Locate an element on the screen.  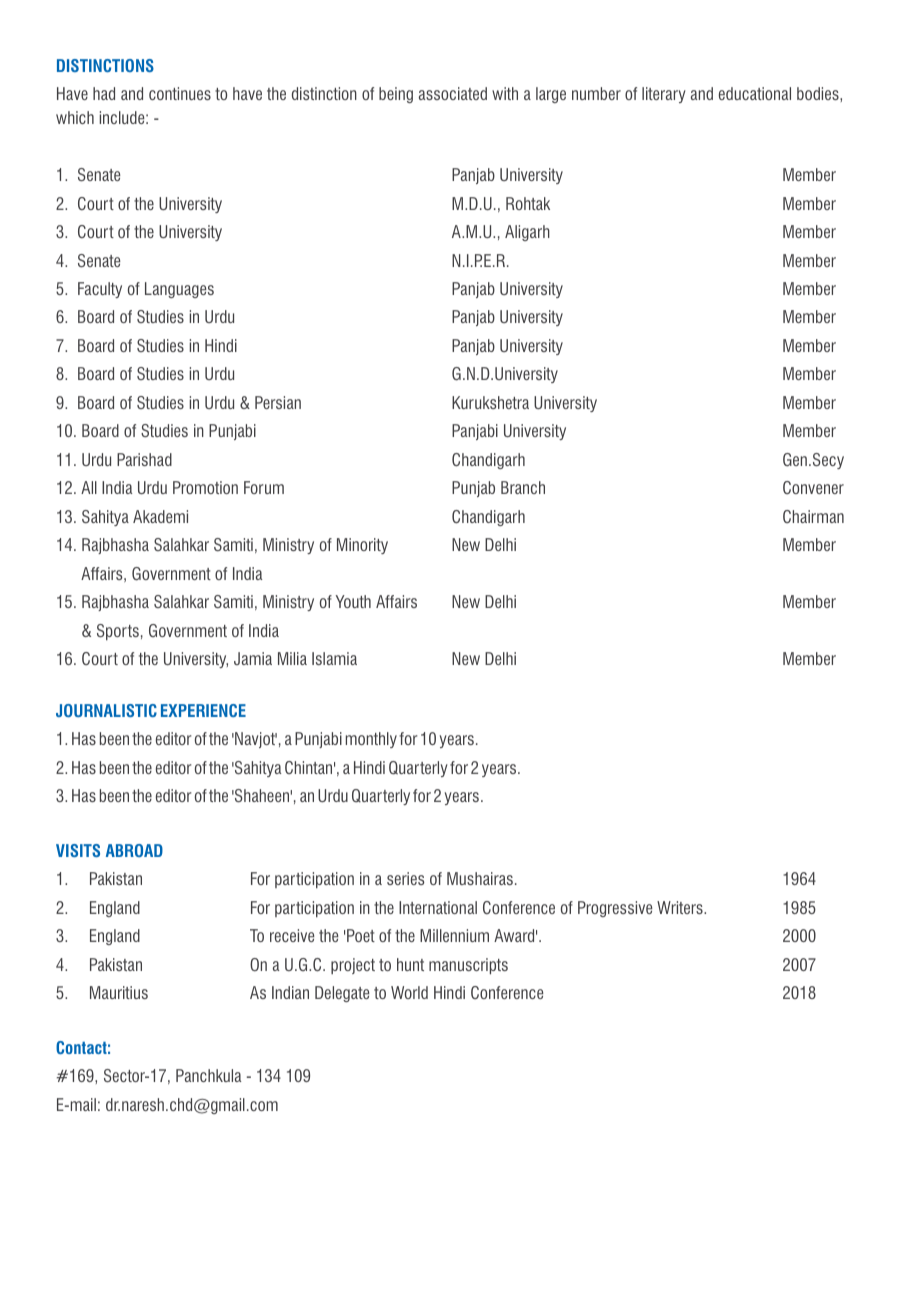
Writers is located at coordinates (681, 907).
